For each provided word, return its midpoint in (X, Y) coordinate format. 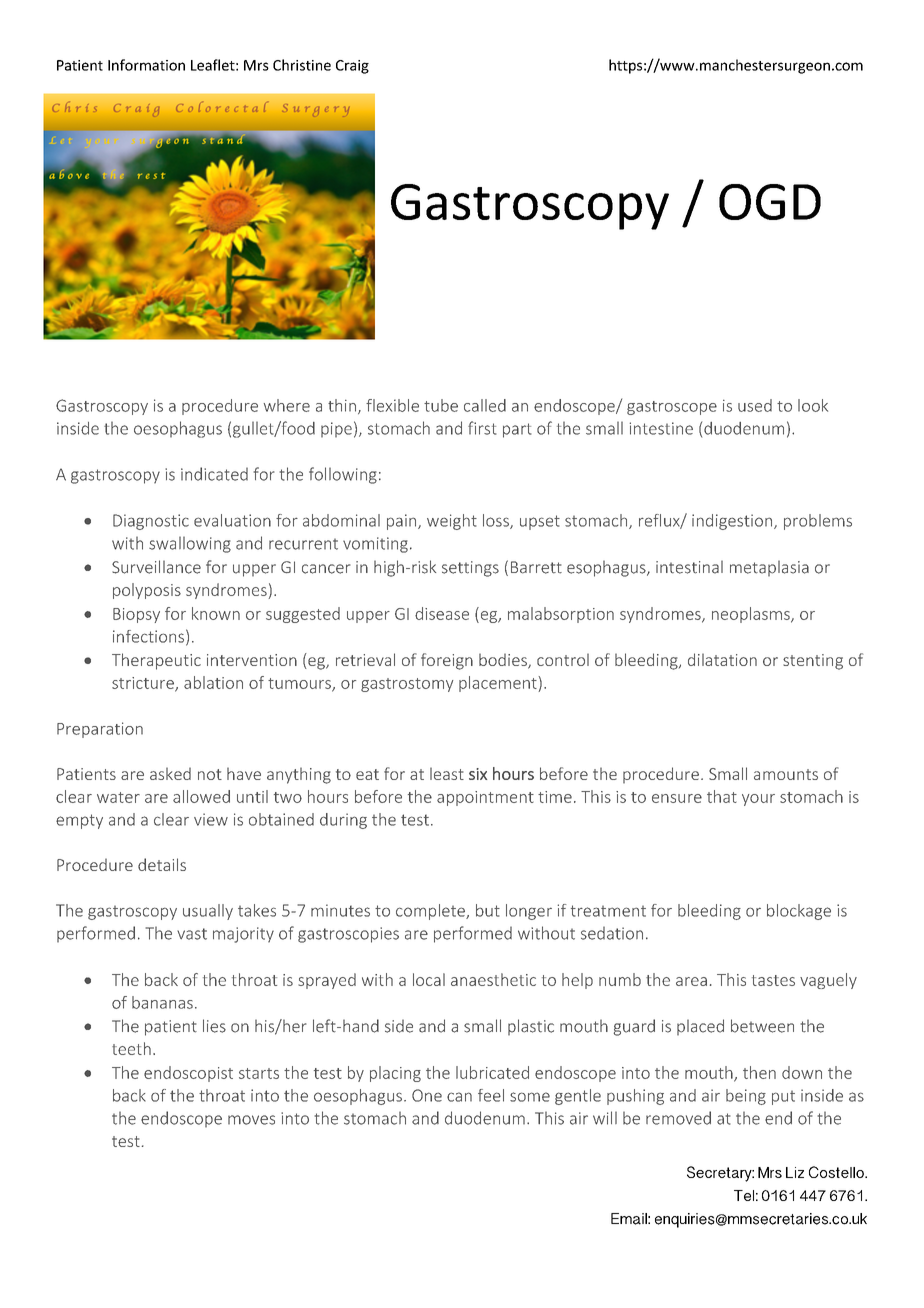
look (813, 405)
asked (170, 773)
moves (251, 1120)
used (755, 405)
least (447, 773)
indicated (214, 474)
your (758, 800)
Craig (352, 67)
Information (146, 65)
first (482, 428)
